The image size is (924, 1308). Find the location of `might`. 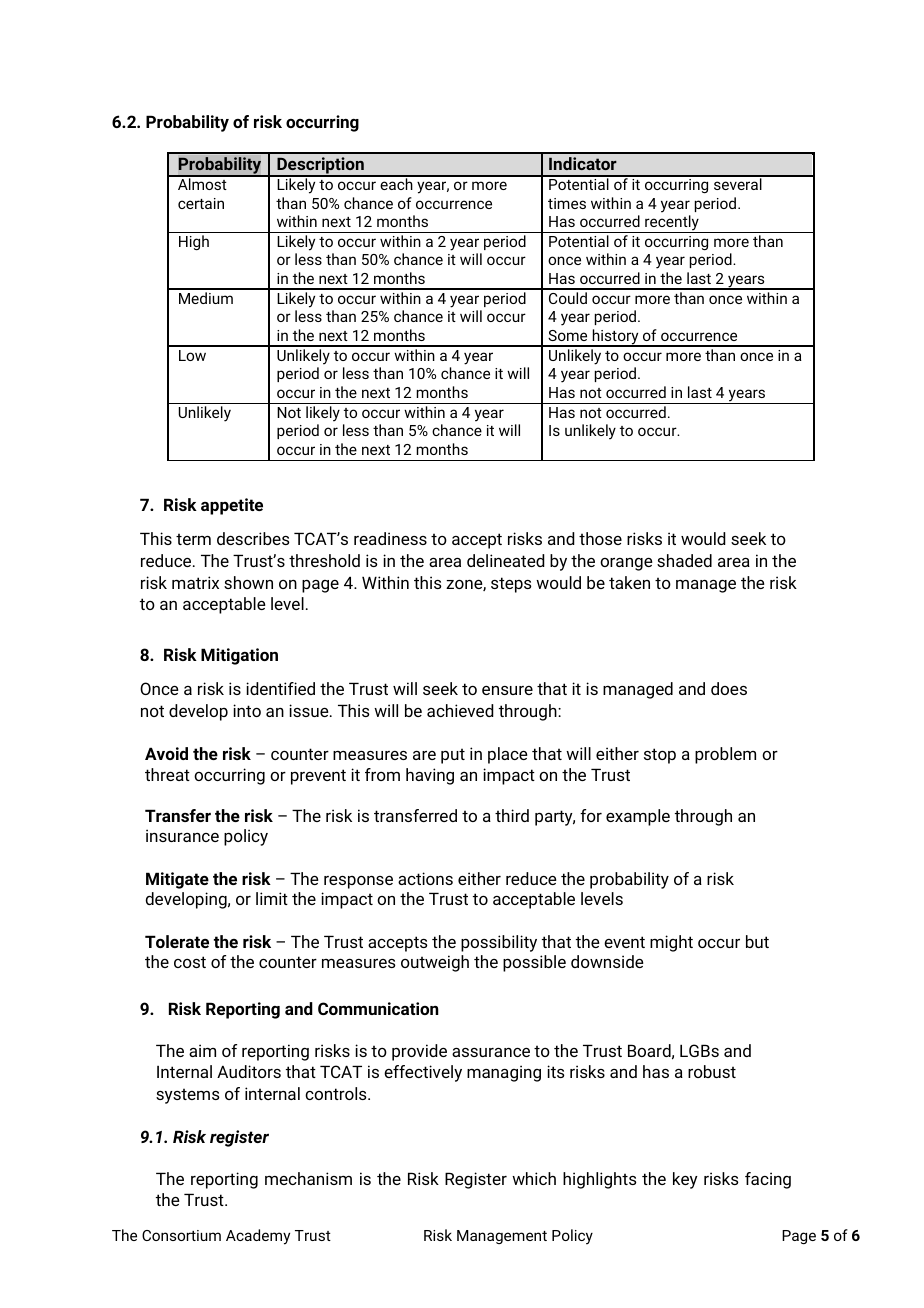

might is located at coordinates (671, 943).
